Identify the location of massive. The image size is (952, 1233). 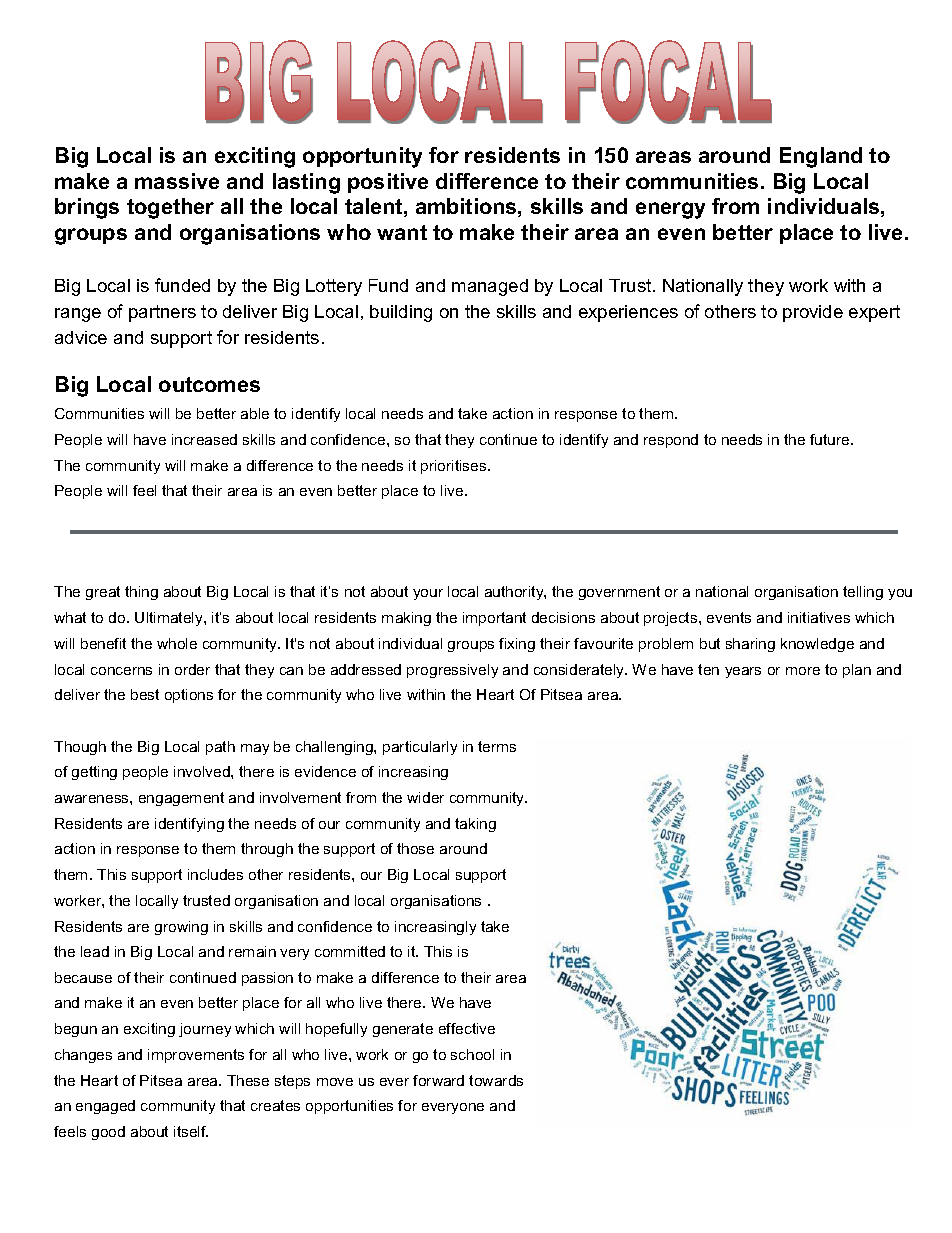
(177, 181).
